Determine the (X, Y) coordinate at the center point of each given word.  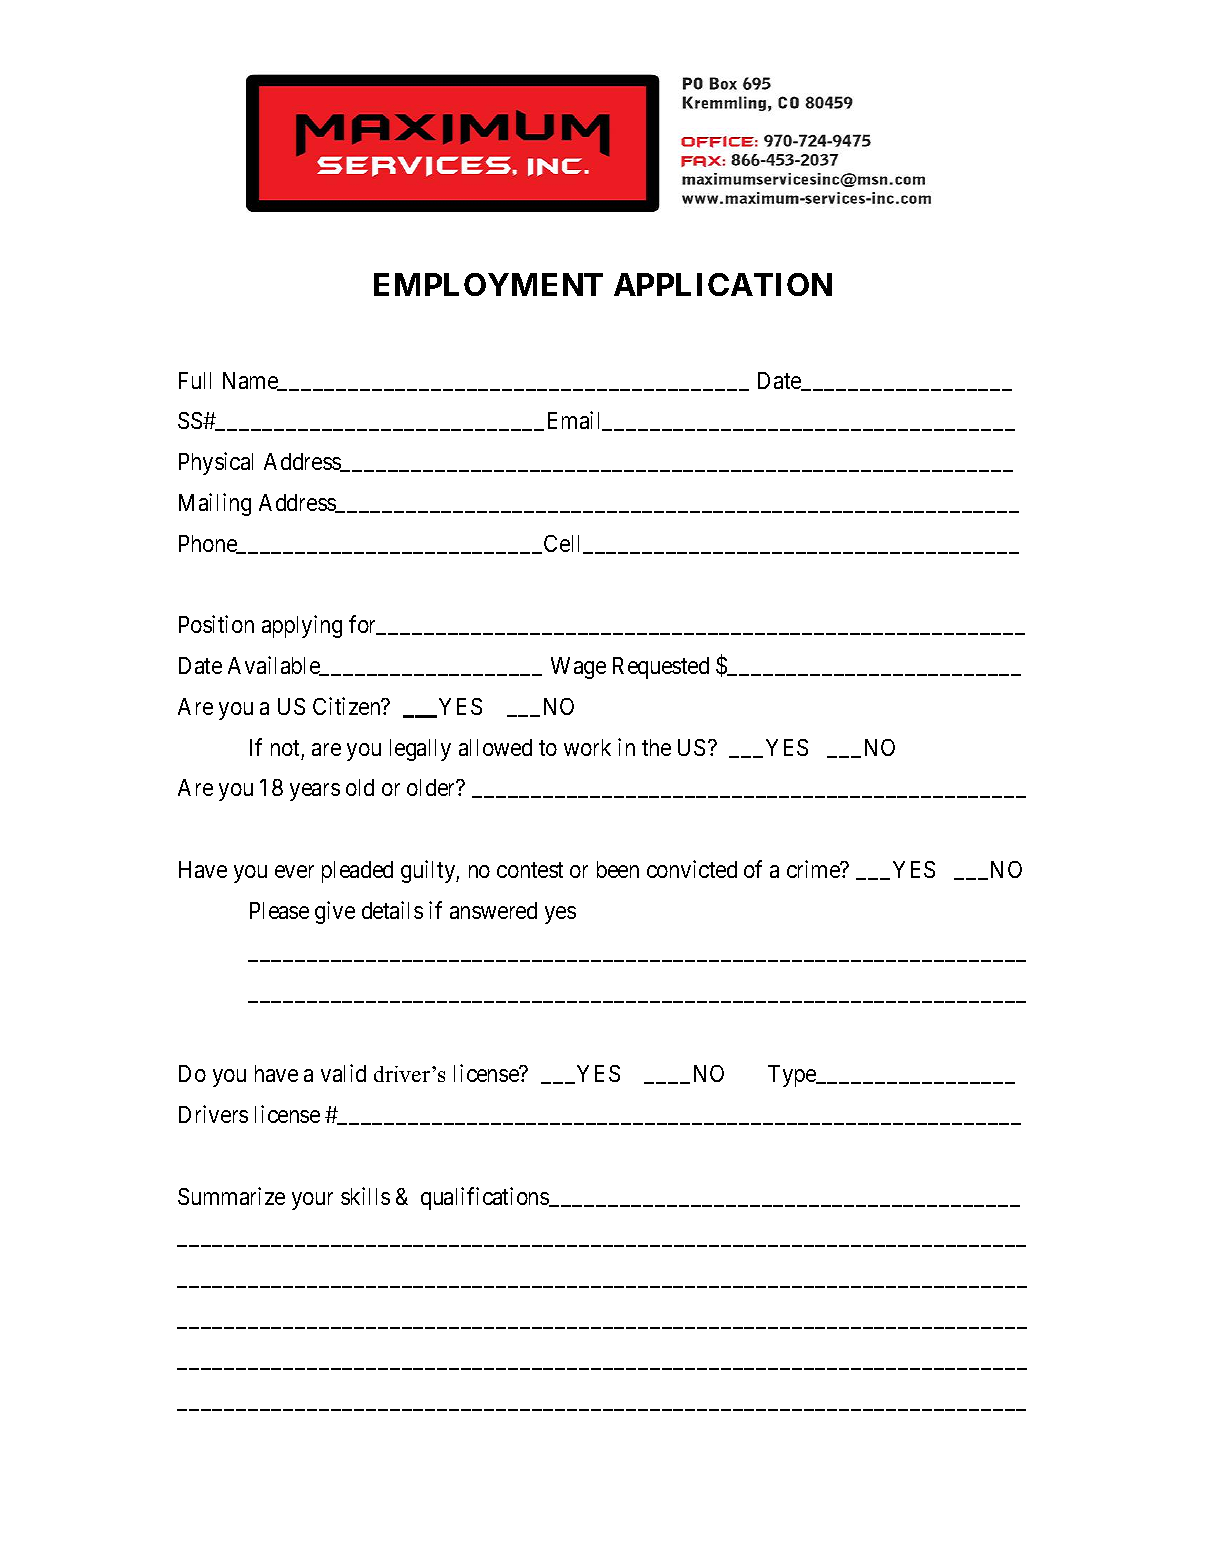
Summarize (231, 1196)
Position (216, 624)
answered (493, 910)
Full (195, 380)
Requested (661, 668)
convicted (692, 869)
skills (365, 1196)
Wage (578, 668)
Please (279, 910)
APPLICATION (723, 284)
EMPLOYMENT (488, 284)
